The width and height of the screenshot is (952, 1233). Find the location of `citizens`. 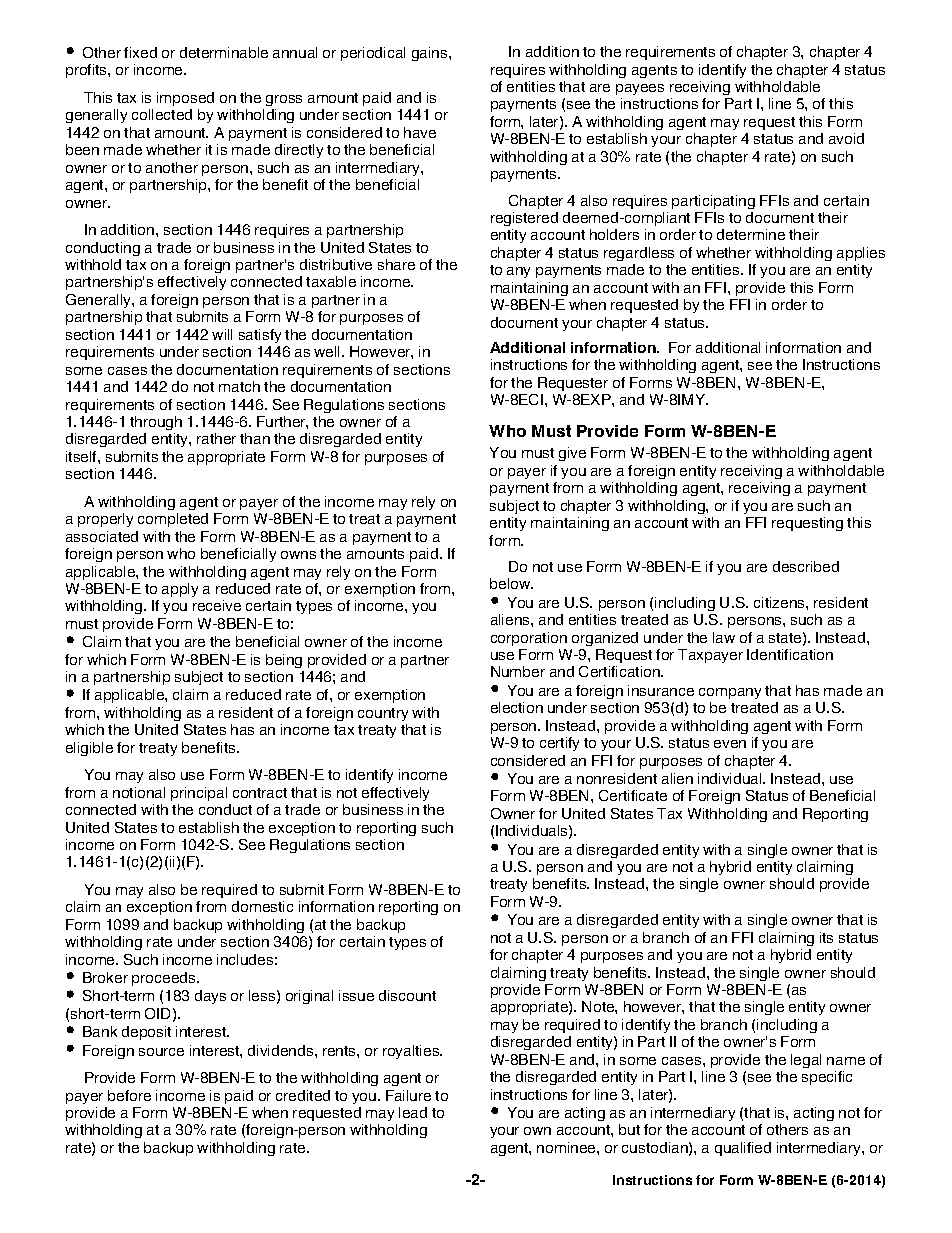

citizens is located at coordinates (780, 602).
